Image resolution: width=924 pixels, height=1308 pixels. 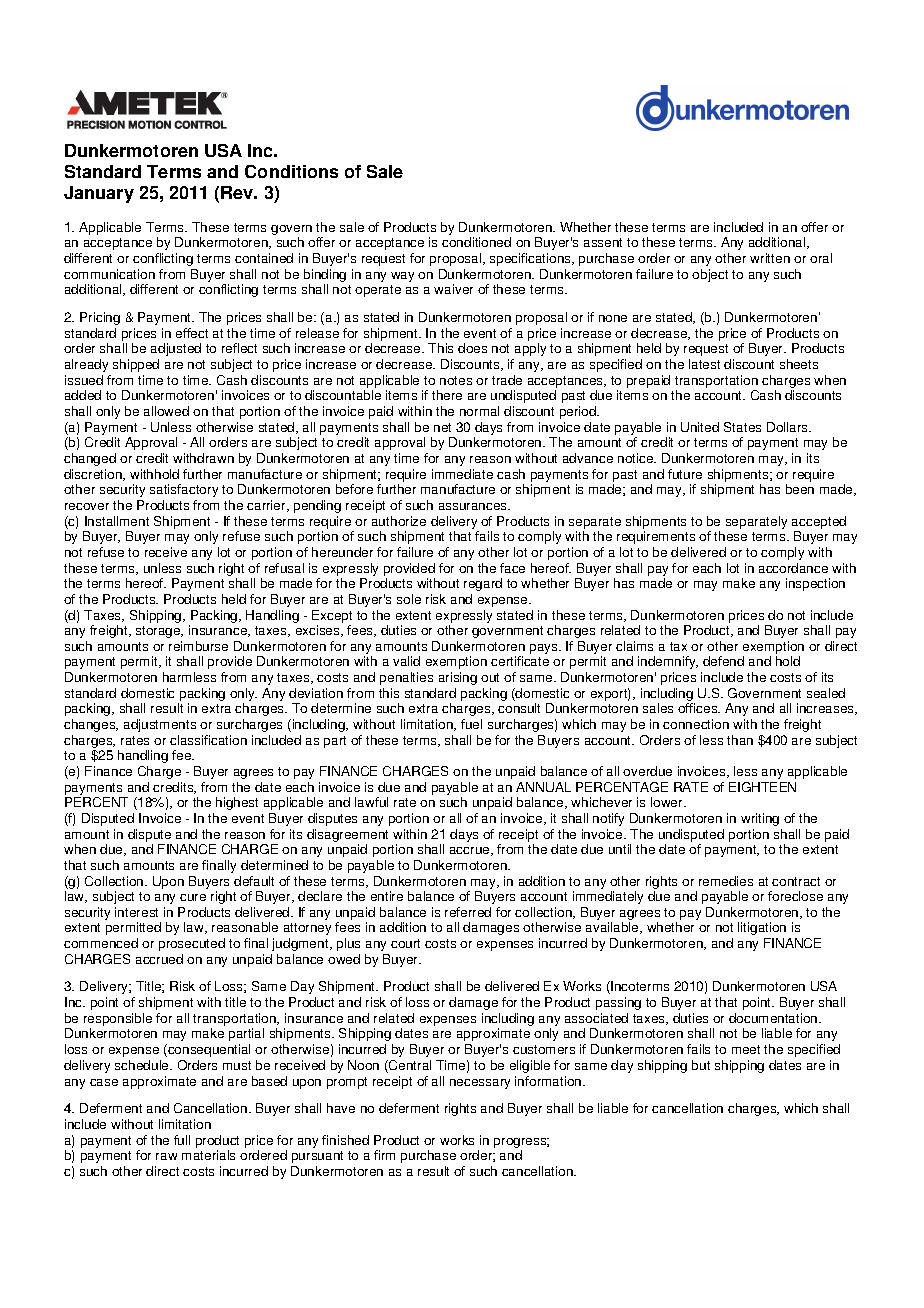 What do you see at coordinates (182, 1140) in the page?
I see `full` at bounding box center [182, 1140].
